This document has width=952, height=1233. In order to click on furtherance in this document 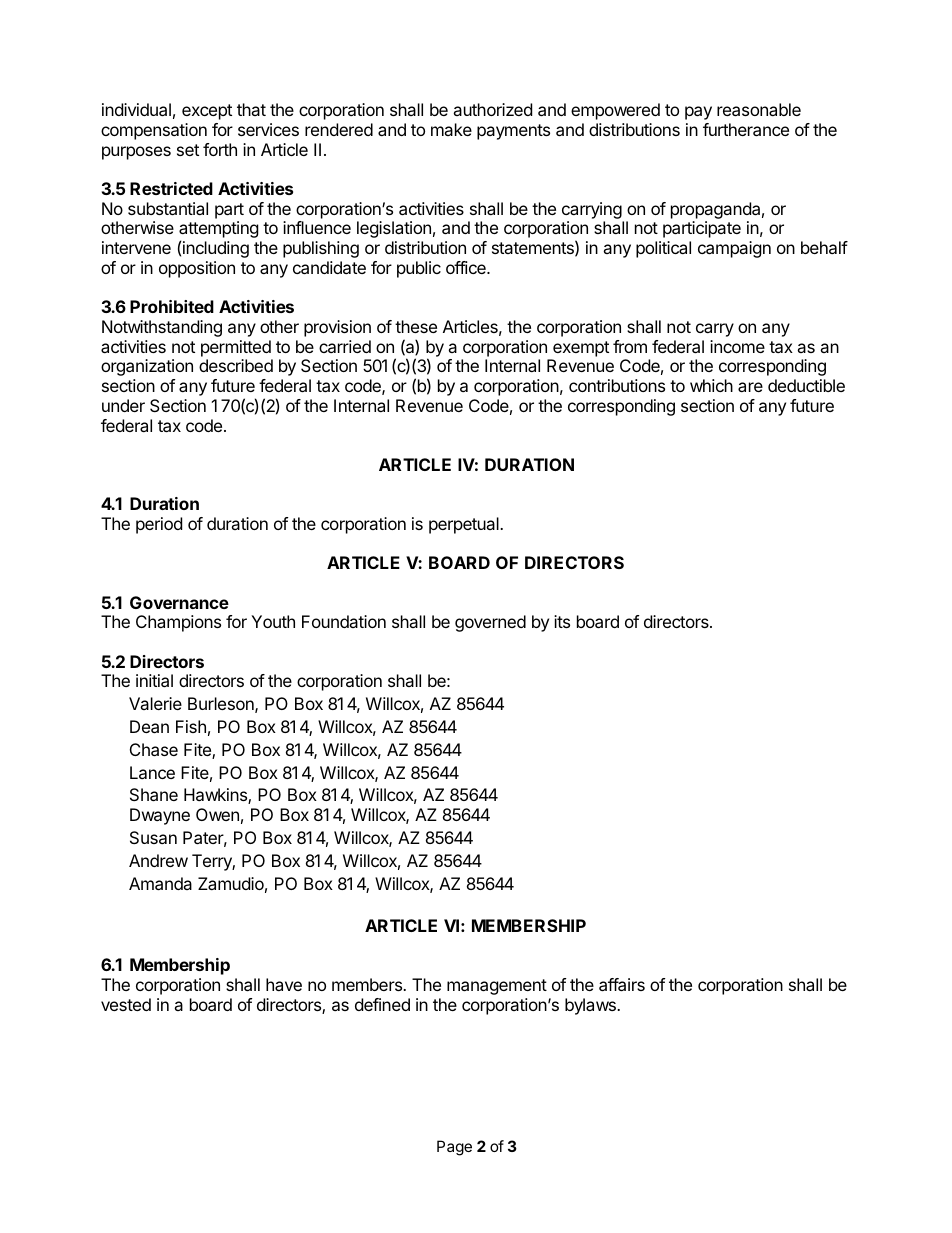, I will do `click(746, 129)`.
